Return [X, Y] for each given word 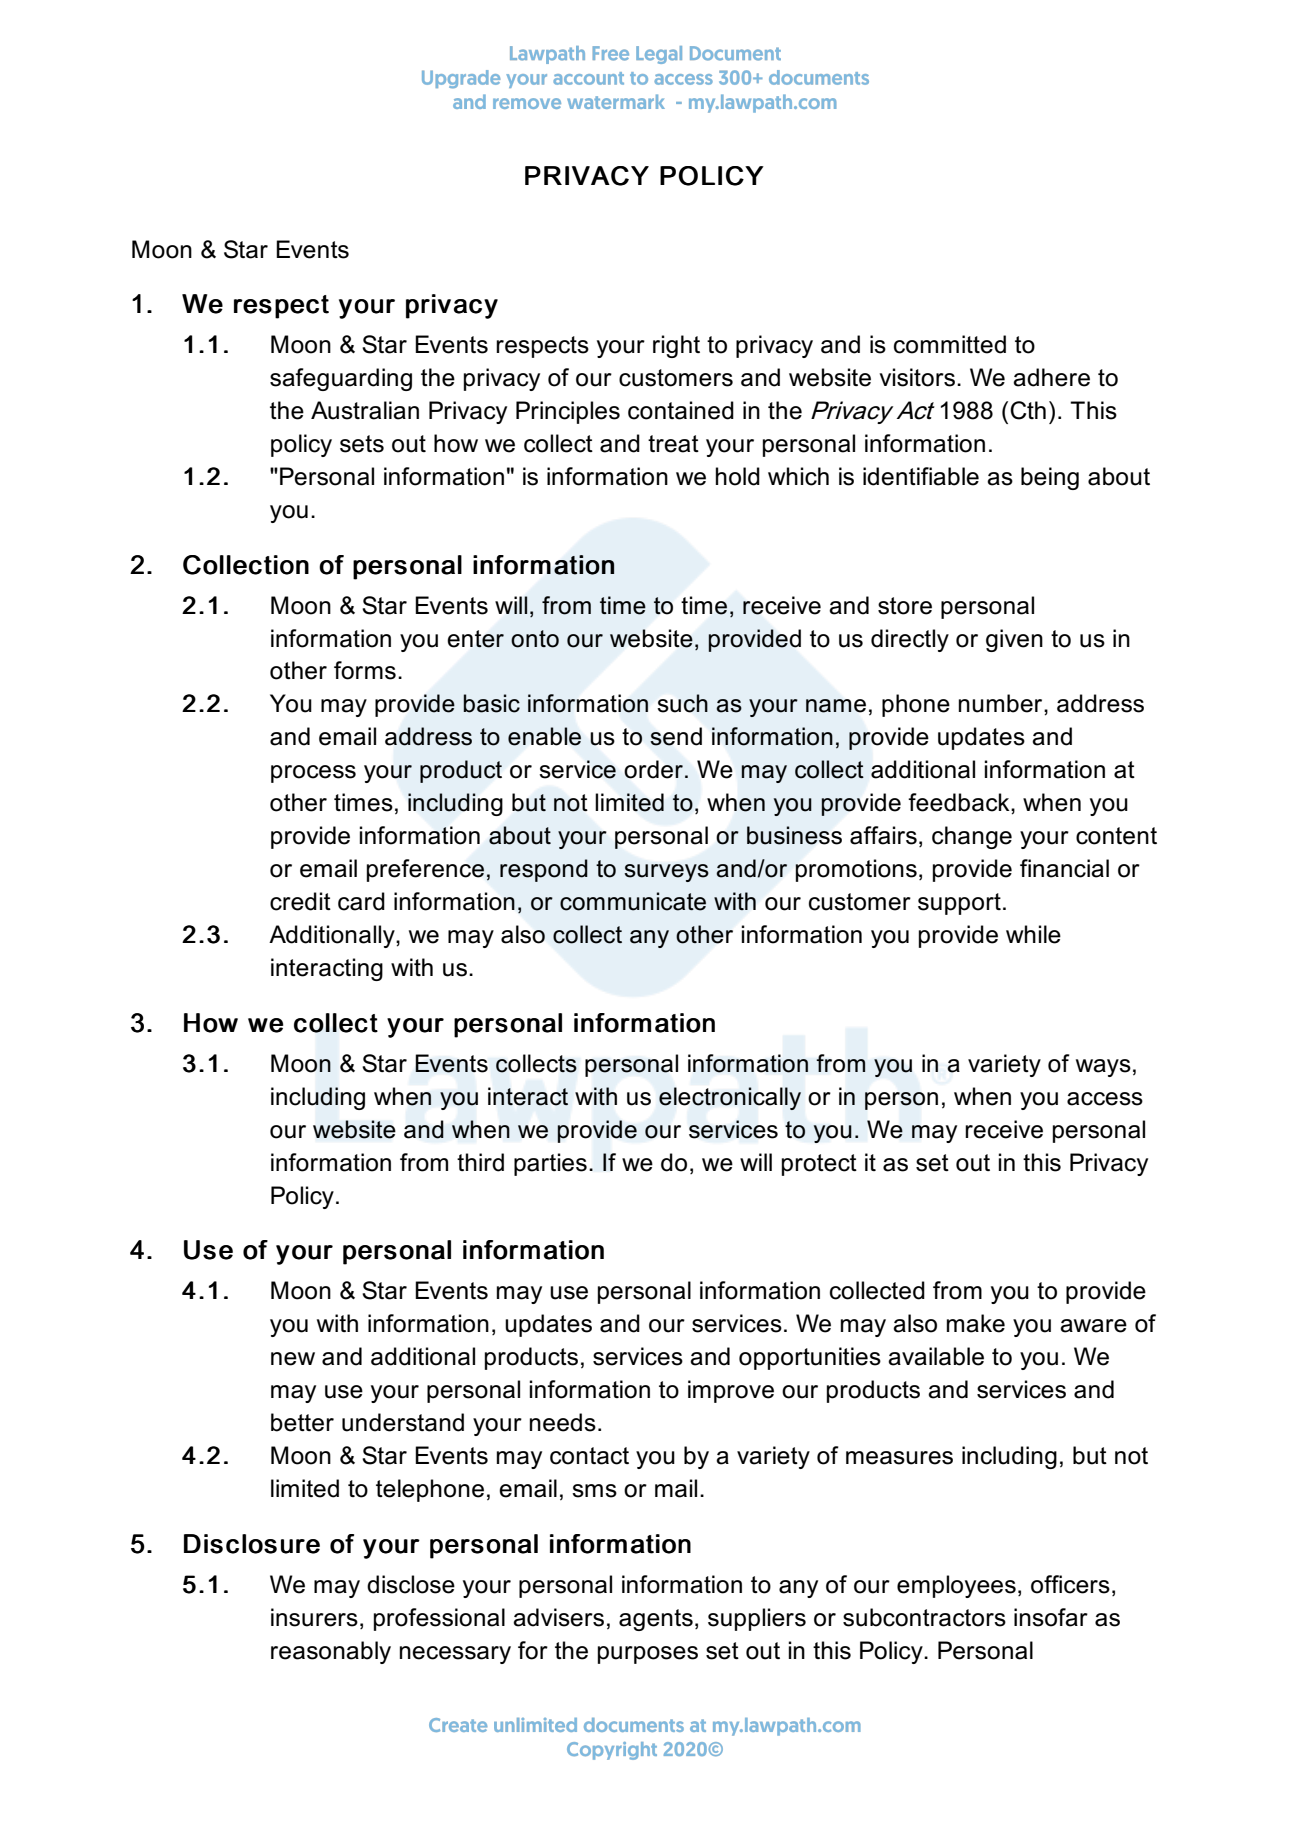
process [313, 774]
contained [681, 410]
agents [656, 1620]
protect [819, 1165]
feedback [960, 802]
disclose [411, 1584]
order [653, 769]
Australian [365, 410]
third [480, 1162]
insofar [1051, 1617]
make [976, 1323]
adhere [1051, 377]
